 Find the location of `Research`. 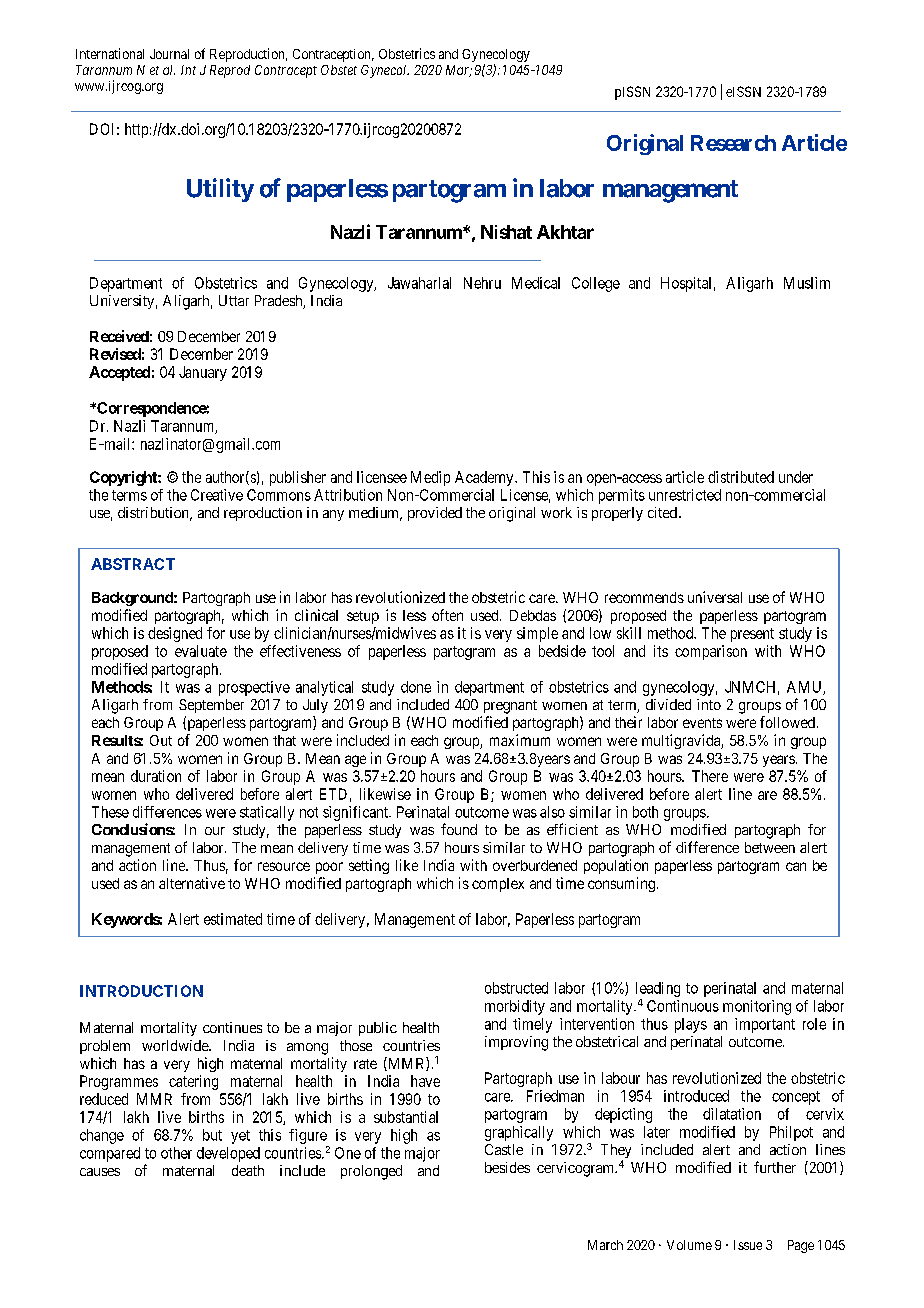

Research is located at coordinates (733, 143).
